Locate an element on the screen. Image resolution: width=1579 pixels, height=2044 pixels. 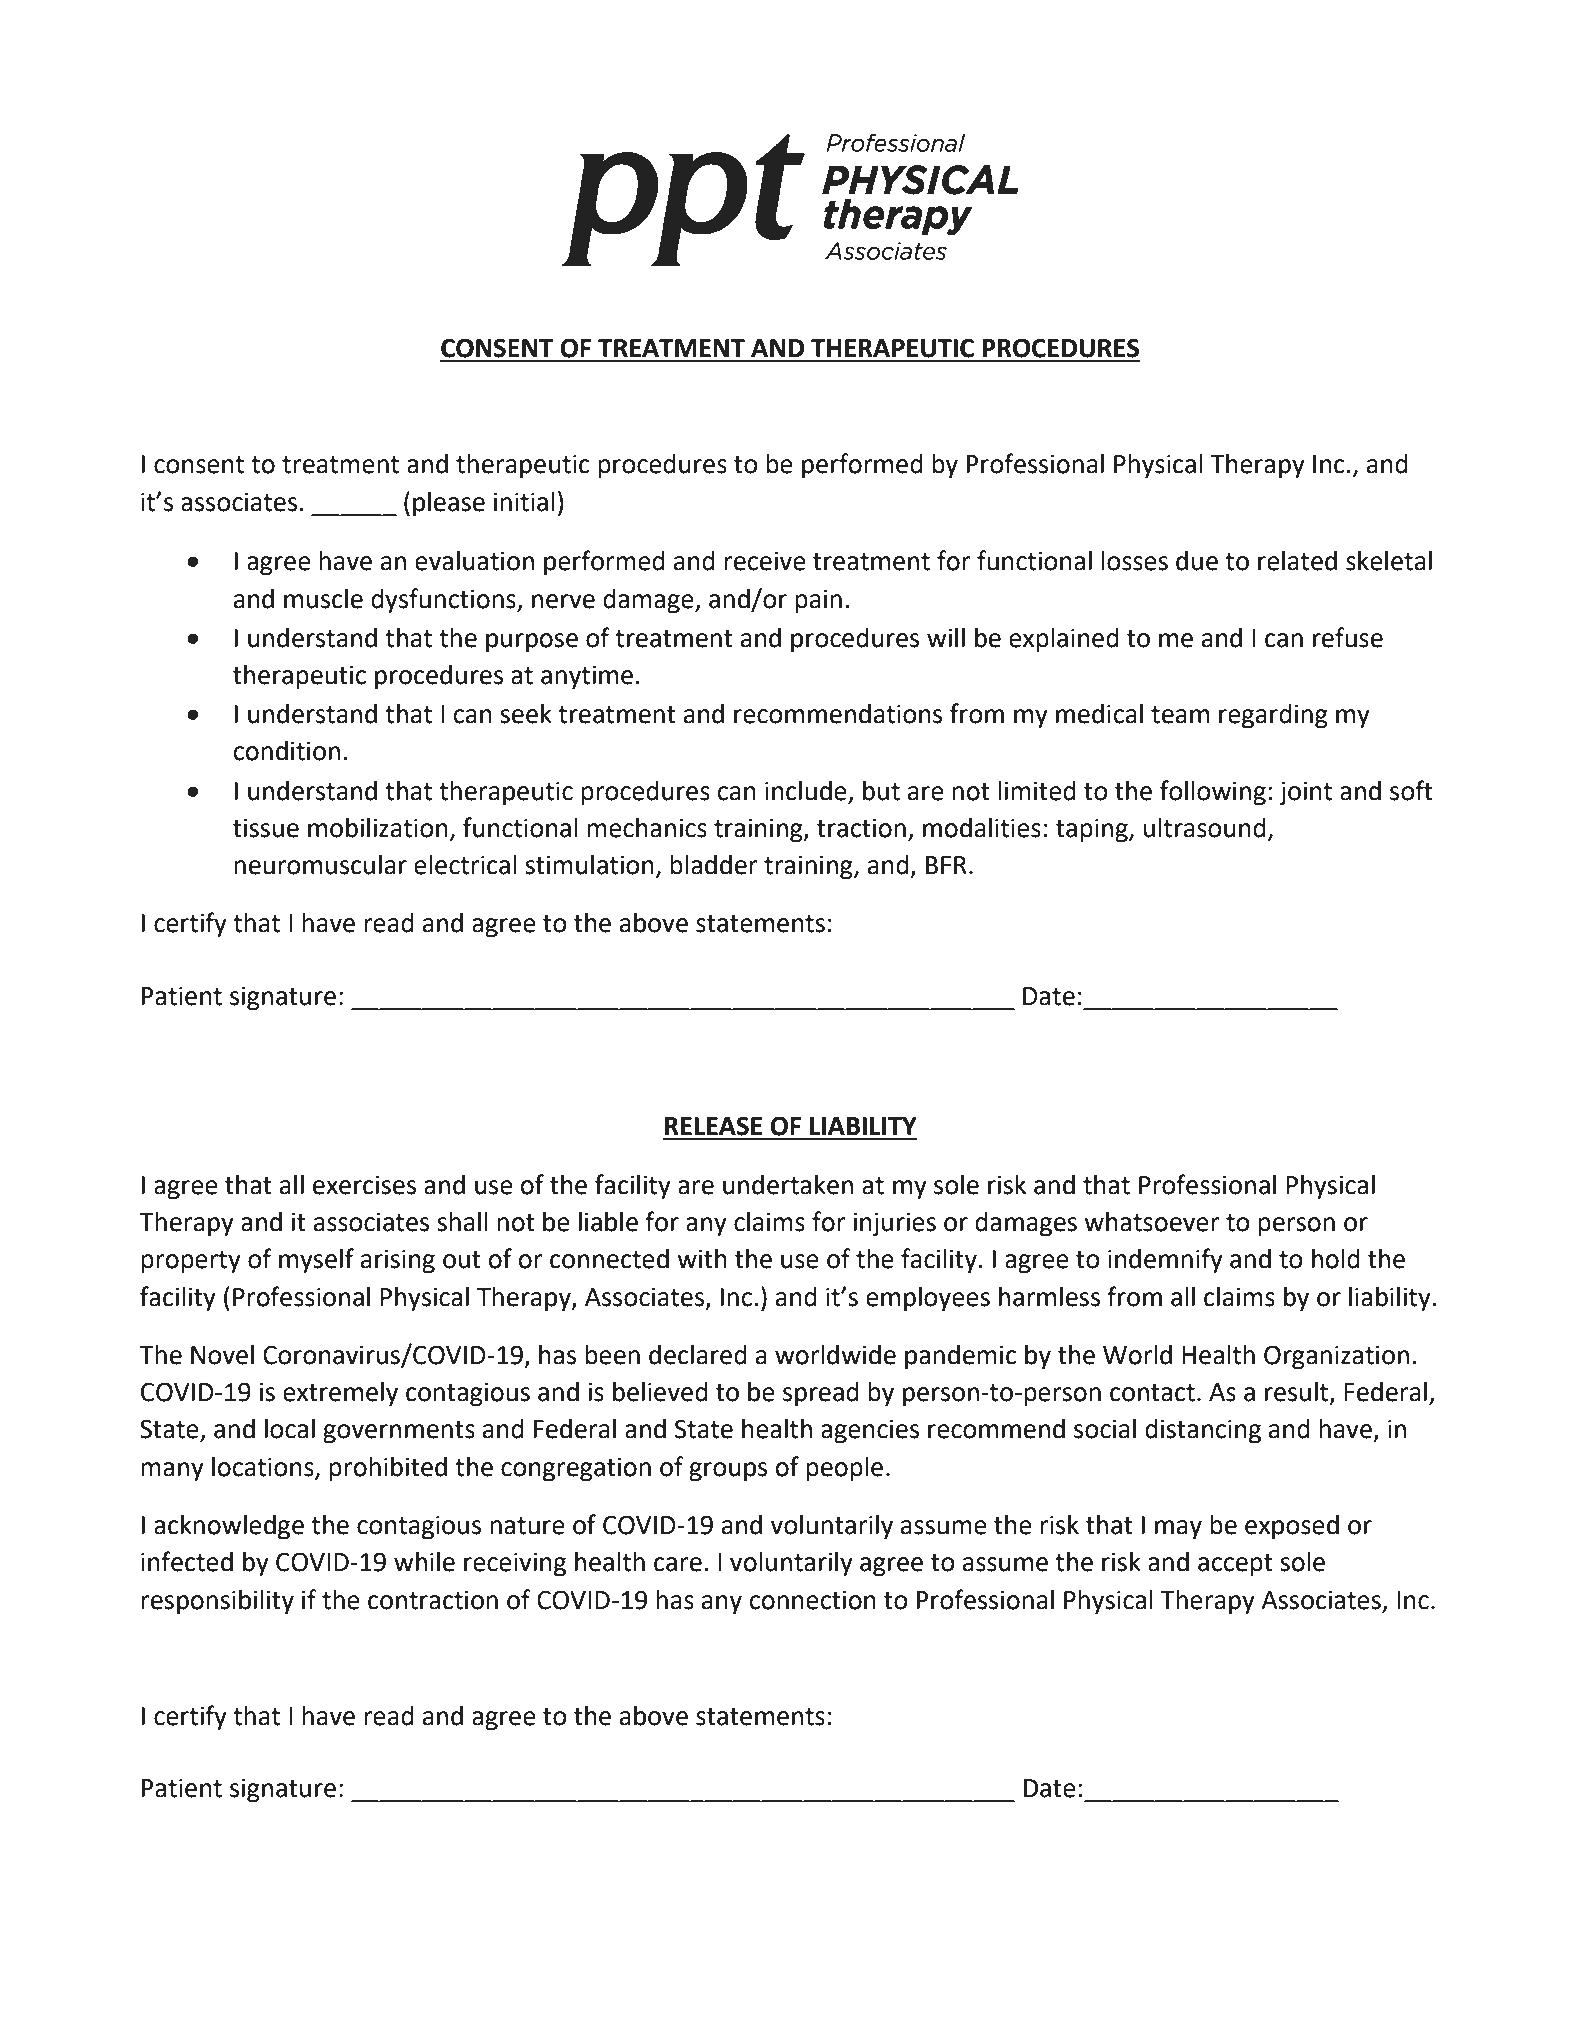
undertaken is located at coordinates (788, 1185).
